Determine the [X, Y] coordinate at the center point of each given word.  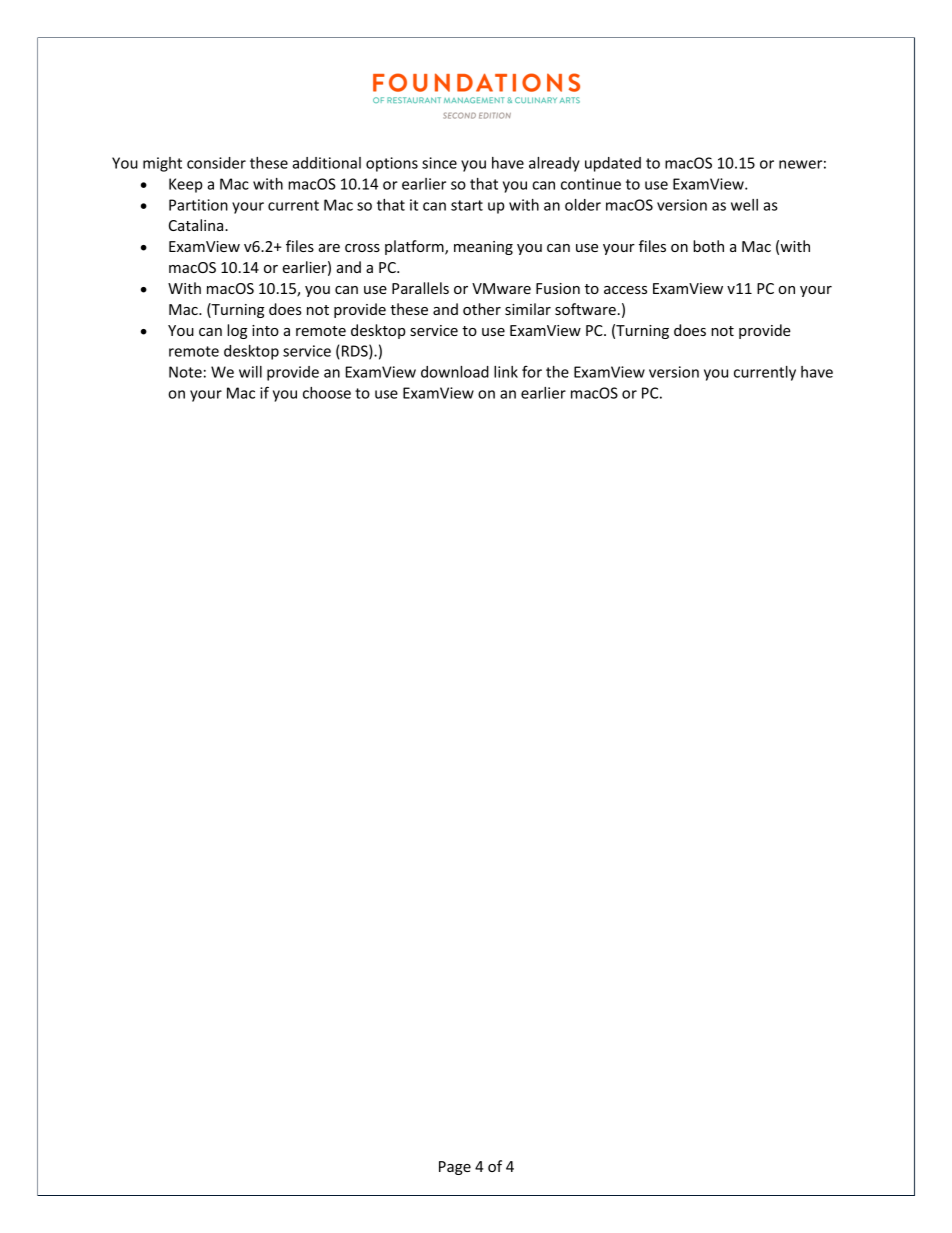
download [455, 372]
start [467, 205]
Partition [198, 205]
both [708, 246]
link [506, 372]
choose [327, 393]
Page [455, 1168]
